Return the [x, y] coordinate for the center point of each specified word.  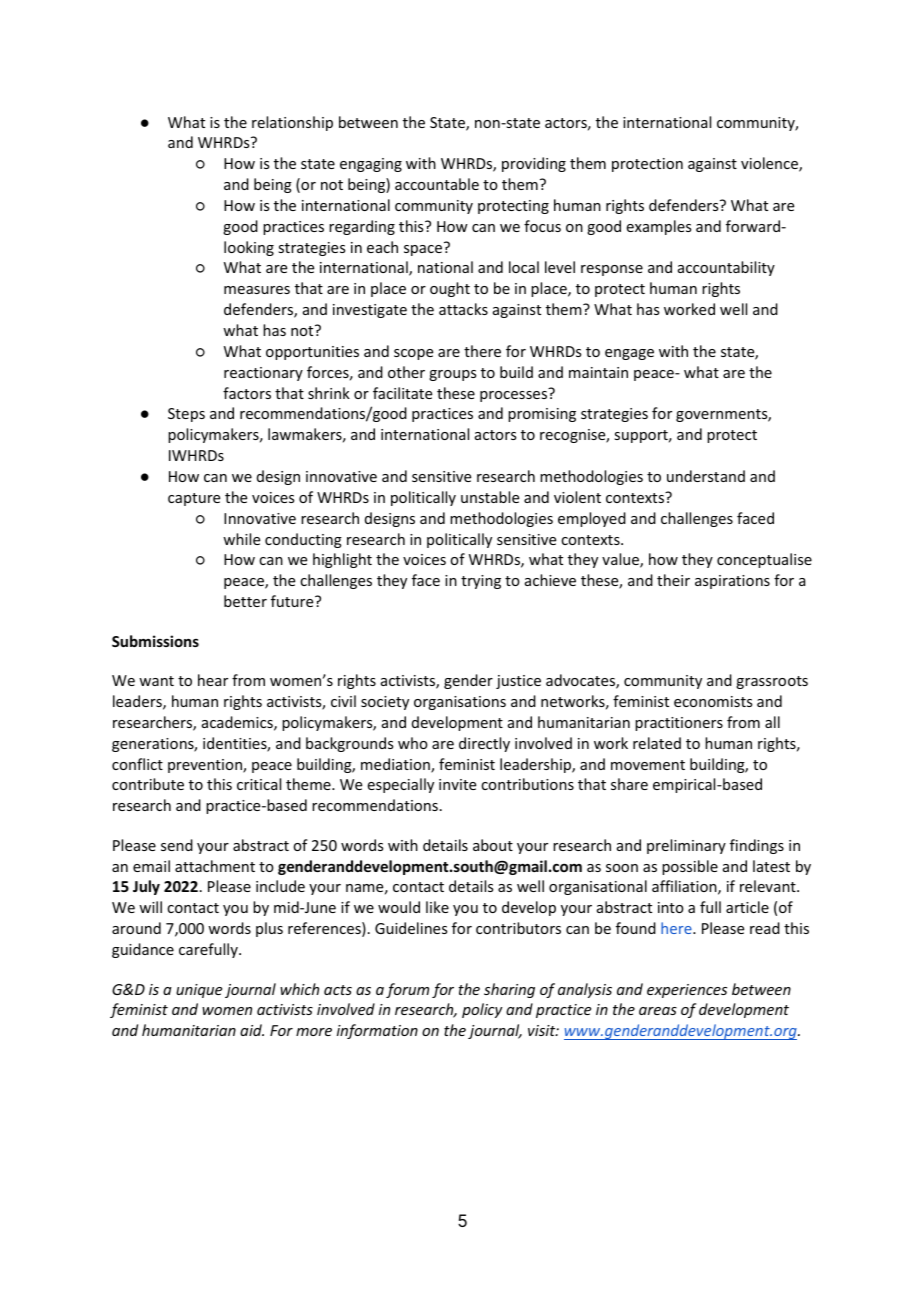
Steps [186, 415]
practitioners [679, 724]
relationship [292, 123]
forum [407, 990]
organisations [460, 703]
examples [659, 227]
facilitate [402, 393]
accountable [437, 184]
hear [213, 680]
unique [199, 991]
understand [706, 476]
